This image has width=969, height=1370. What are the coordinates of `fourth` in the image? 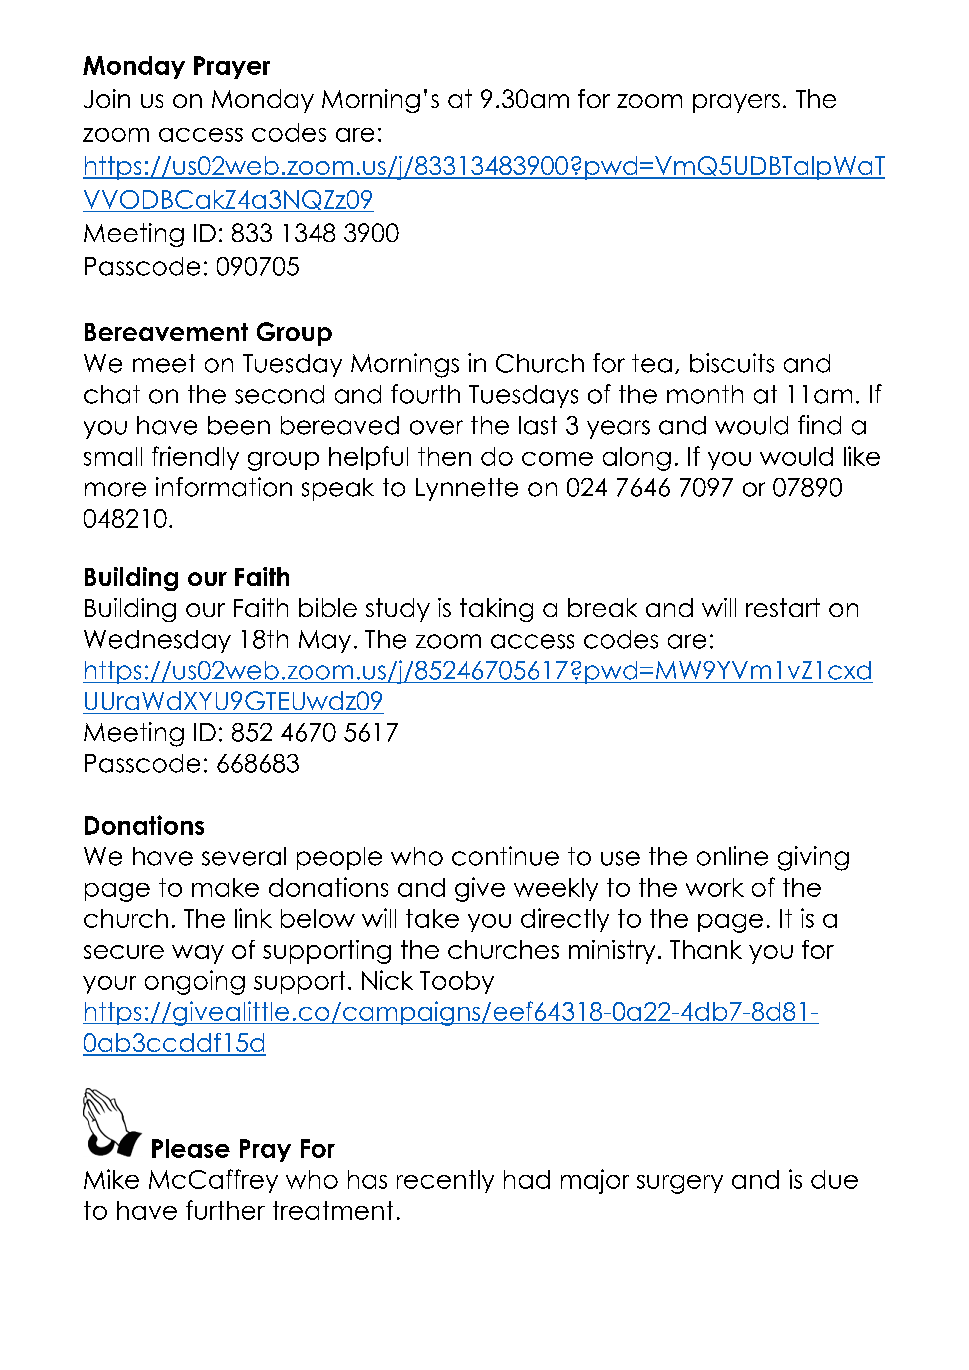 It's located at (425, 394).
